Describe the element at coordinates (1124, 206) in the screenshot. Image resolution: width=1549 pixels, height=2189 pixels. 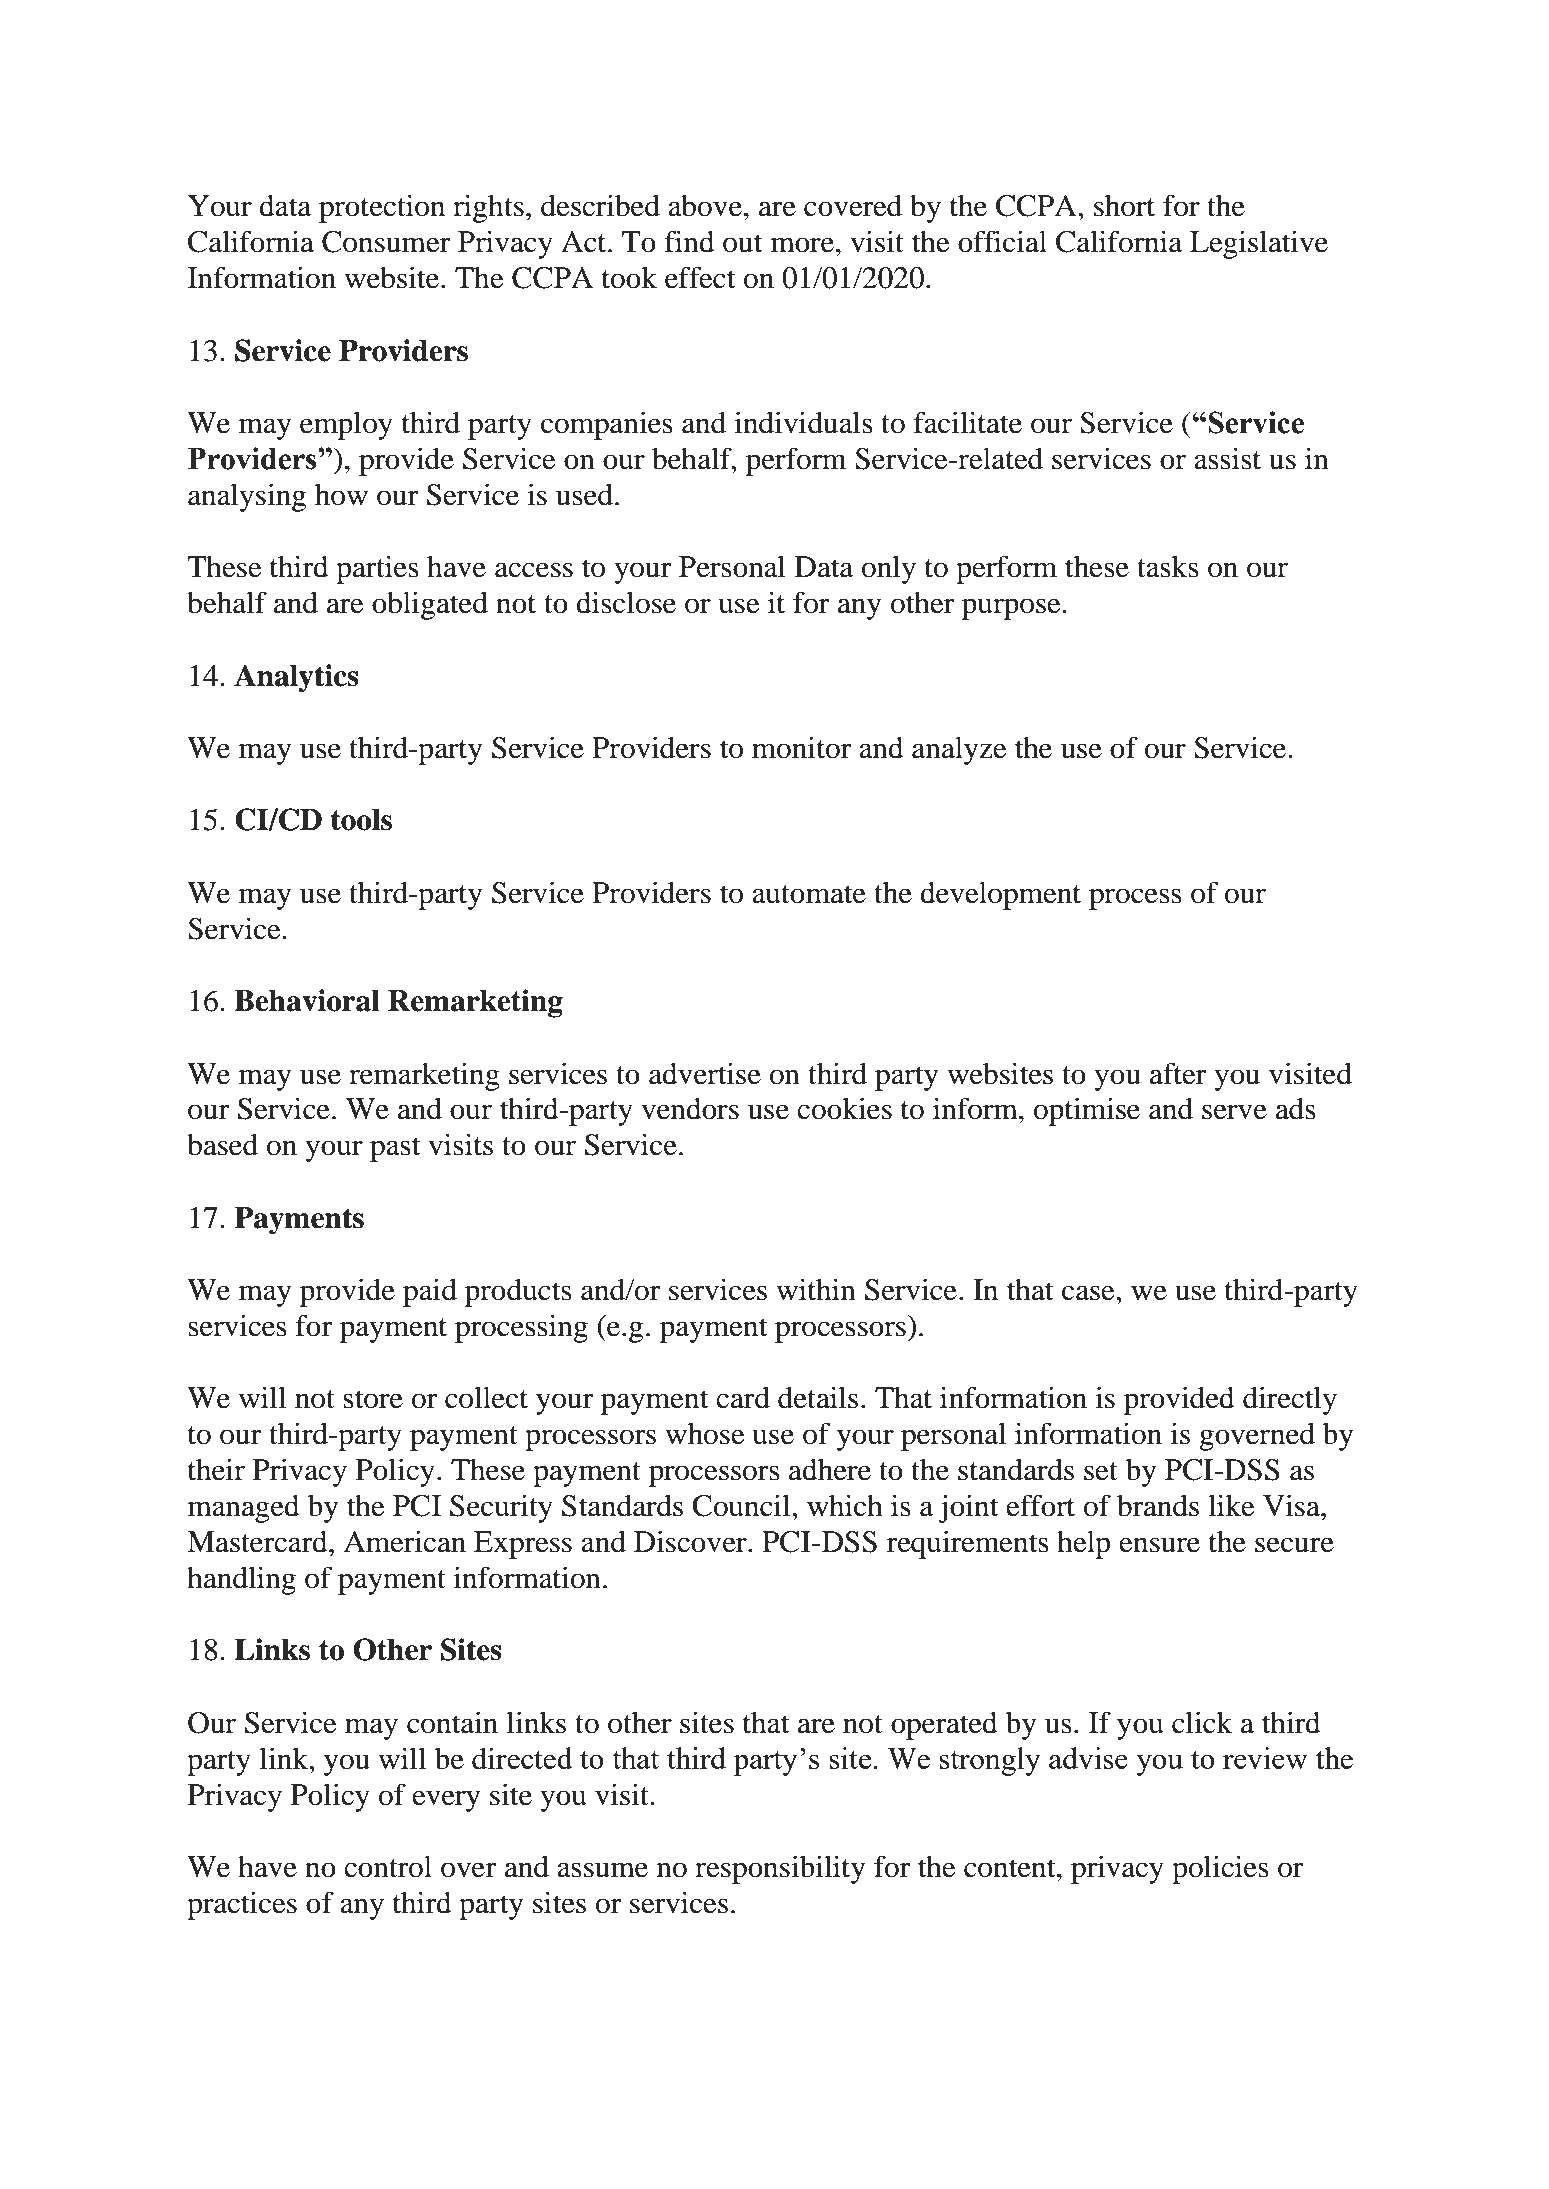
I see `short` at that location.
